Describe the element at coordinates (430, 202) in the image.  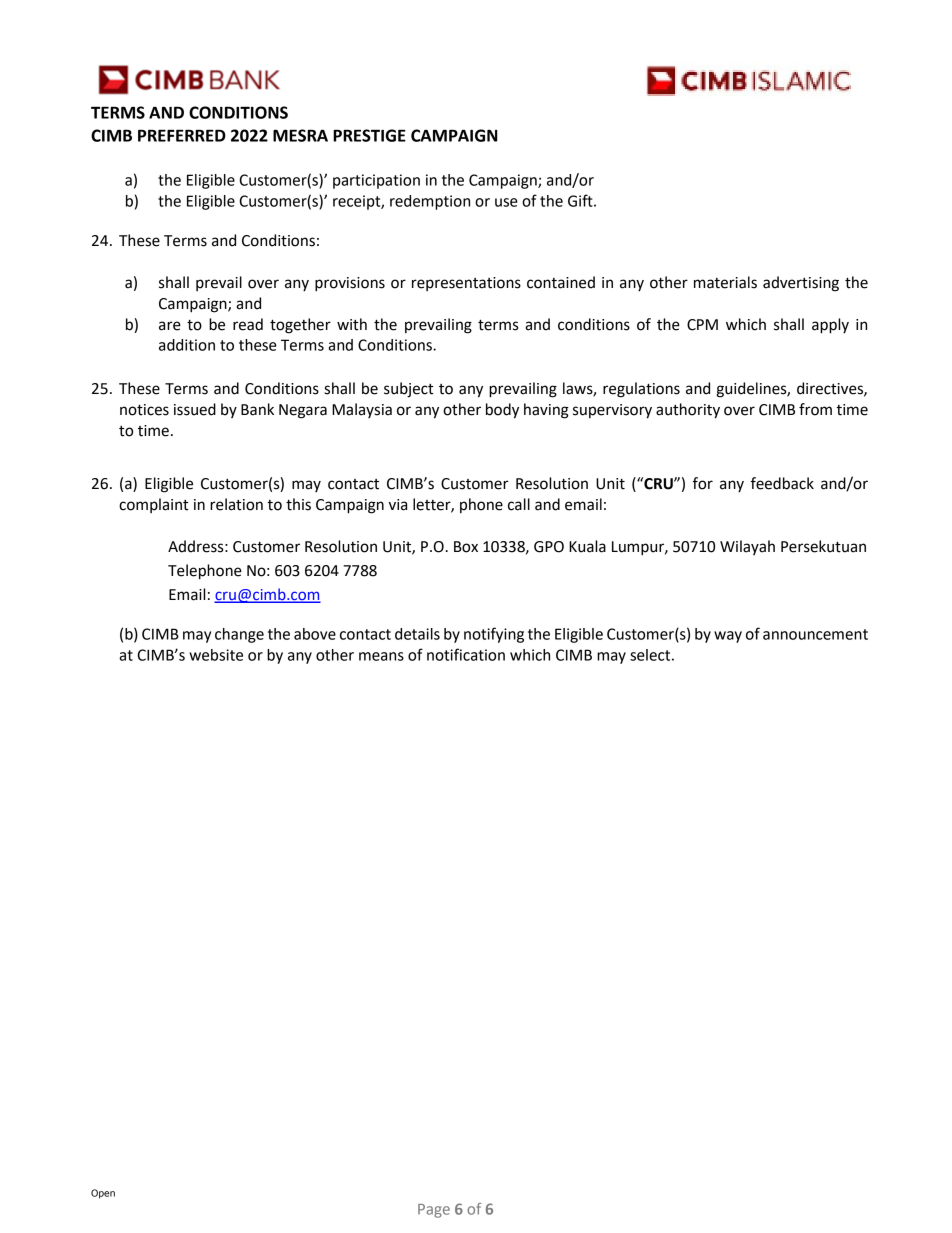
I see `redemption` at that location.
